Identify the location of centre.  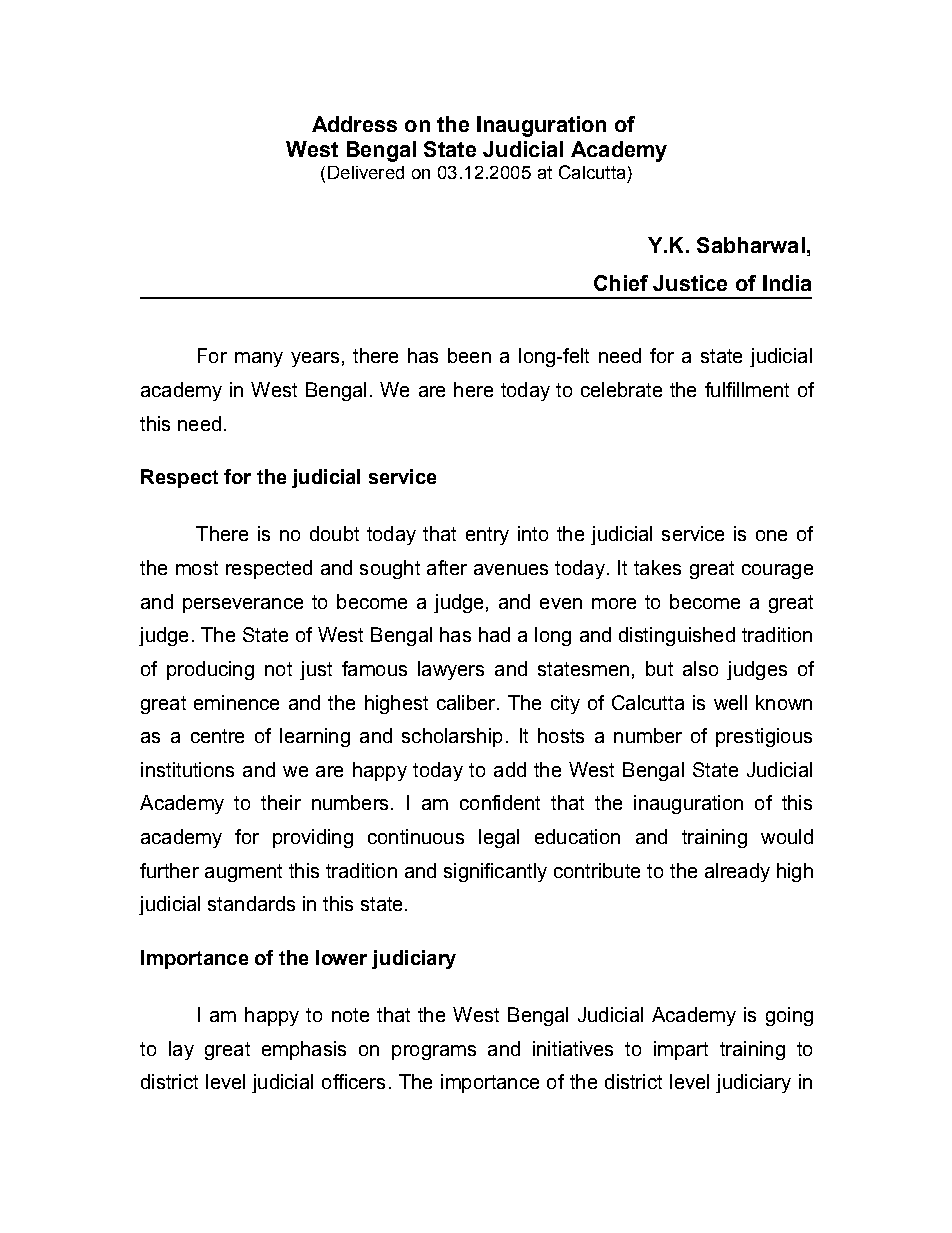
(217, 736).
